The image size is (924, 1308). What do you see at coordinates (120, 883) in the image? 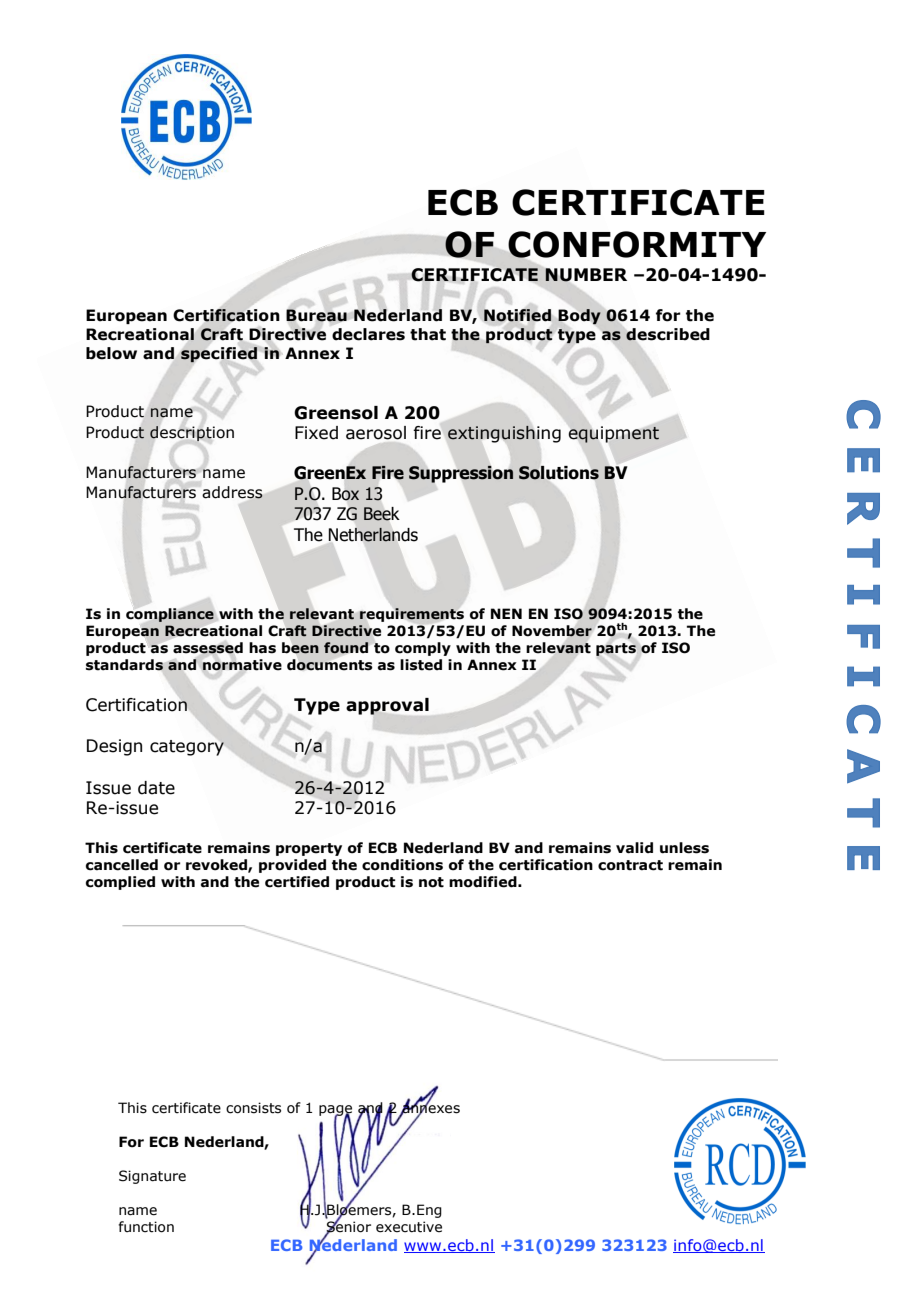
I see `complied` at bounding box center [120, 883].
